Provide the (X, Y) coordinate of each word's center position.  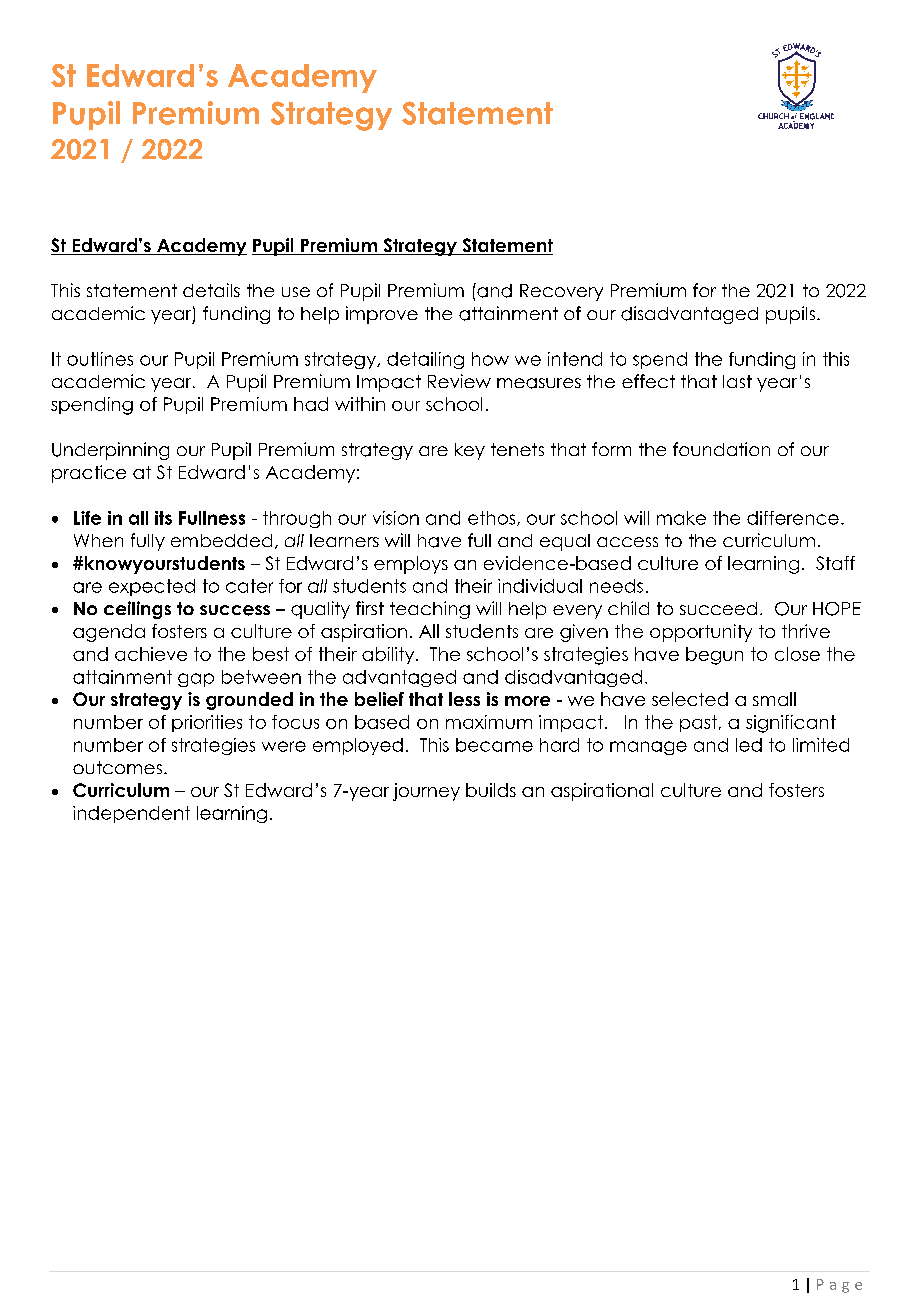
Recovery (561, 292)
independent (131, 814)
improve (382, 315)
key (470, 451)
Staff (835, 563)
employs (411, 565)
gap (196, 680)
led (749, 745)
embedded (221, 540)
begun (714, 656)
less (464, 699)
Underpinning (110, 451)
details (211, 290)
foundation (721, 449)
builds (491, 790)
